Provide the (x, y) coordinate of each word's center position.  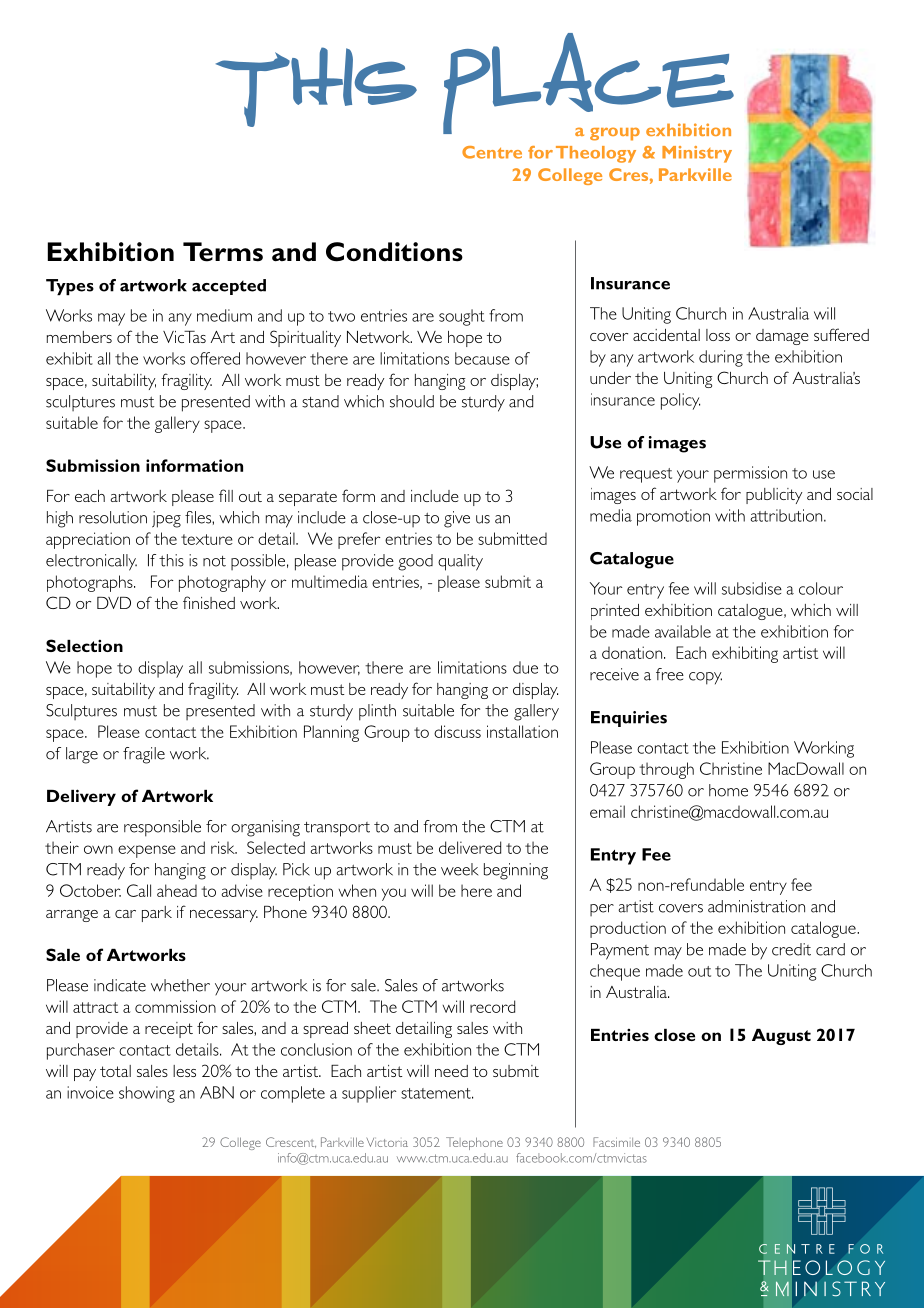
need (451, 1071)
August (781, 1037)
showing (147, 1094)
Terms (223, 252)
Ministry (697, 154)
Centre (492, 152)
